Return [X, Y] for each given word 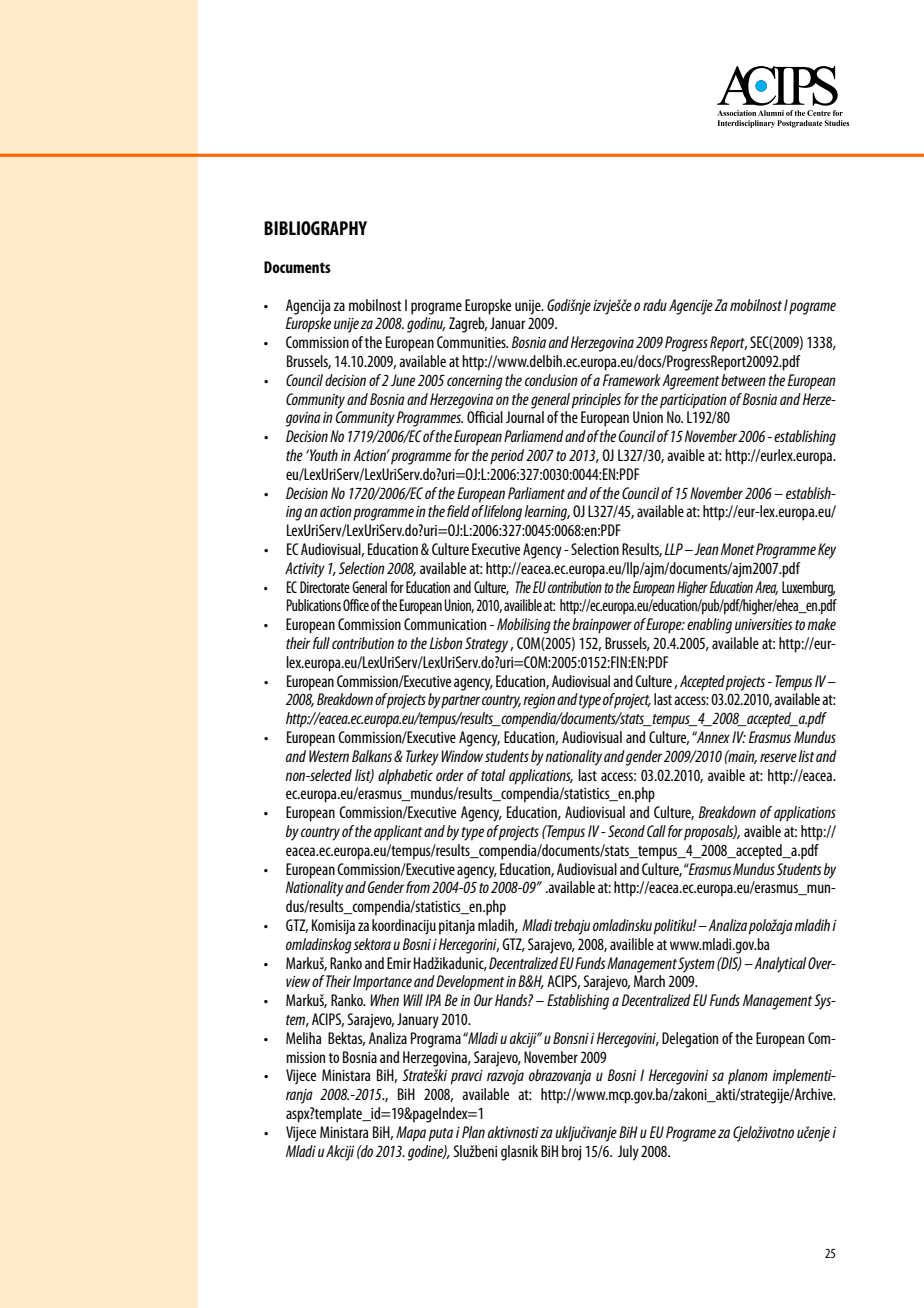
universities [764, 624]
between [743, 380]
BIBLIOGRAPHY [315, 228]
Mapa [411, 1134]
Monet [737, 549]
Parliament [536, 493]
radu [655, 305]
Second [626, 831]
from [418, 887]
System [696, 965]
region [539, 701]
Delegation [690, 1040]
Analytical [779, 965]
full [321, 643]
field [458, 511]
